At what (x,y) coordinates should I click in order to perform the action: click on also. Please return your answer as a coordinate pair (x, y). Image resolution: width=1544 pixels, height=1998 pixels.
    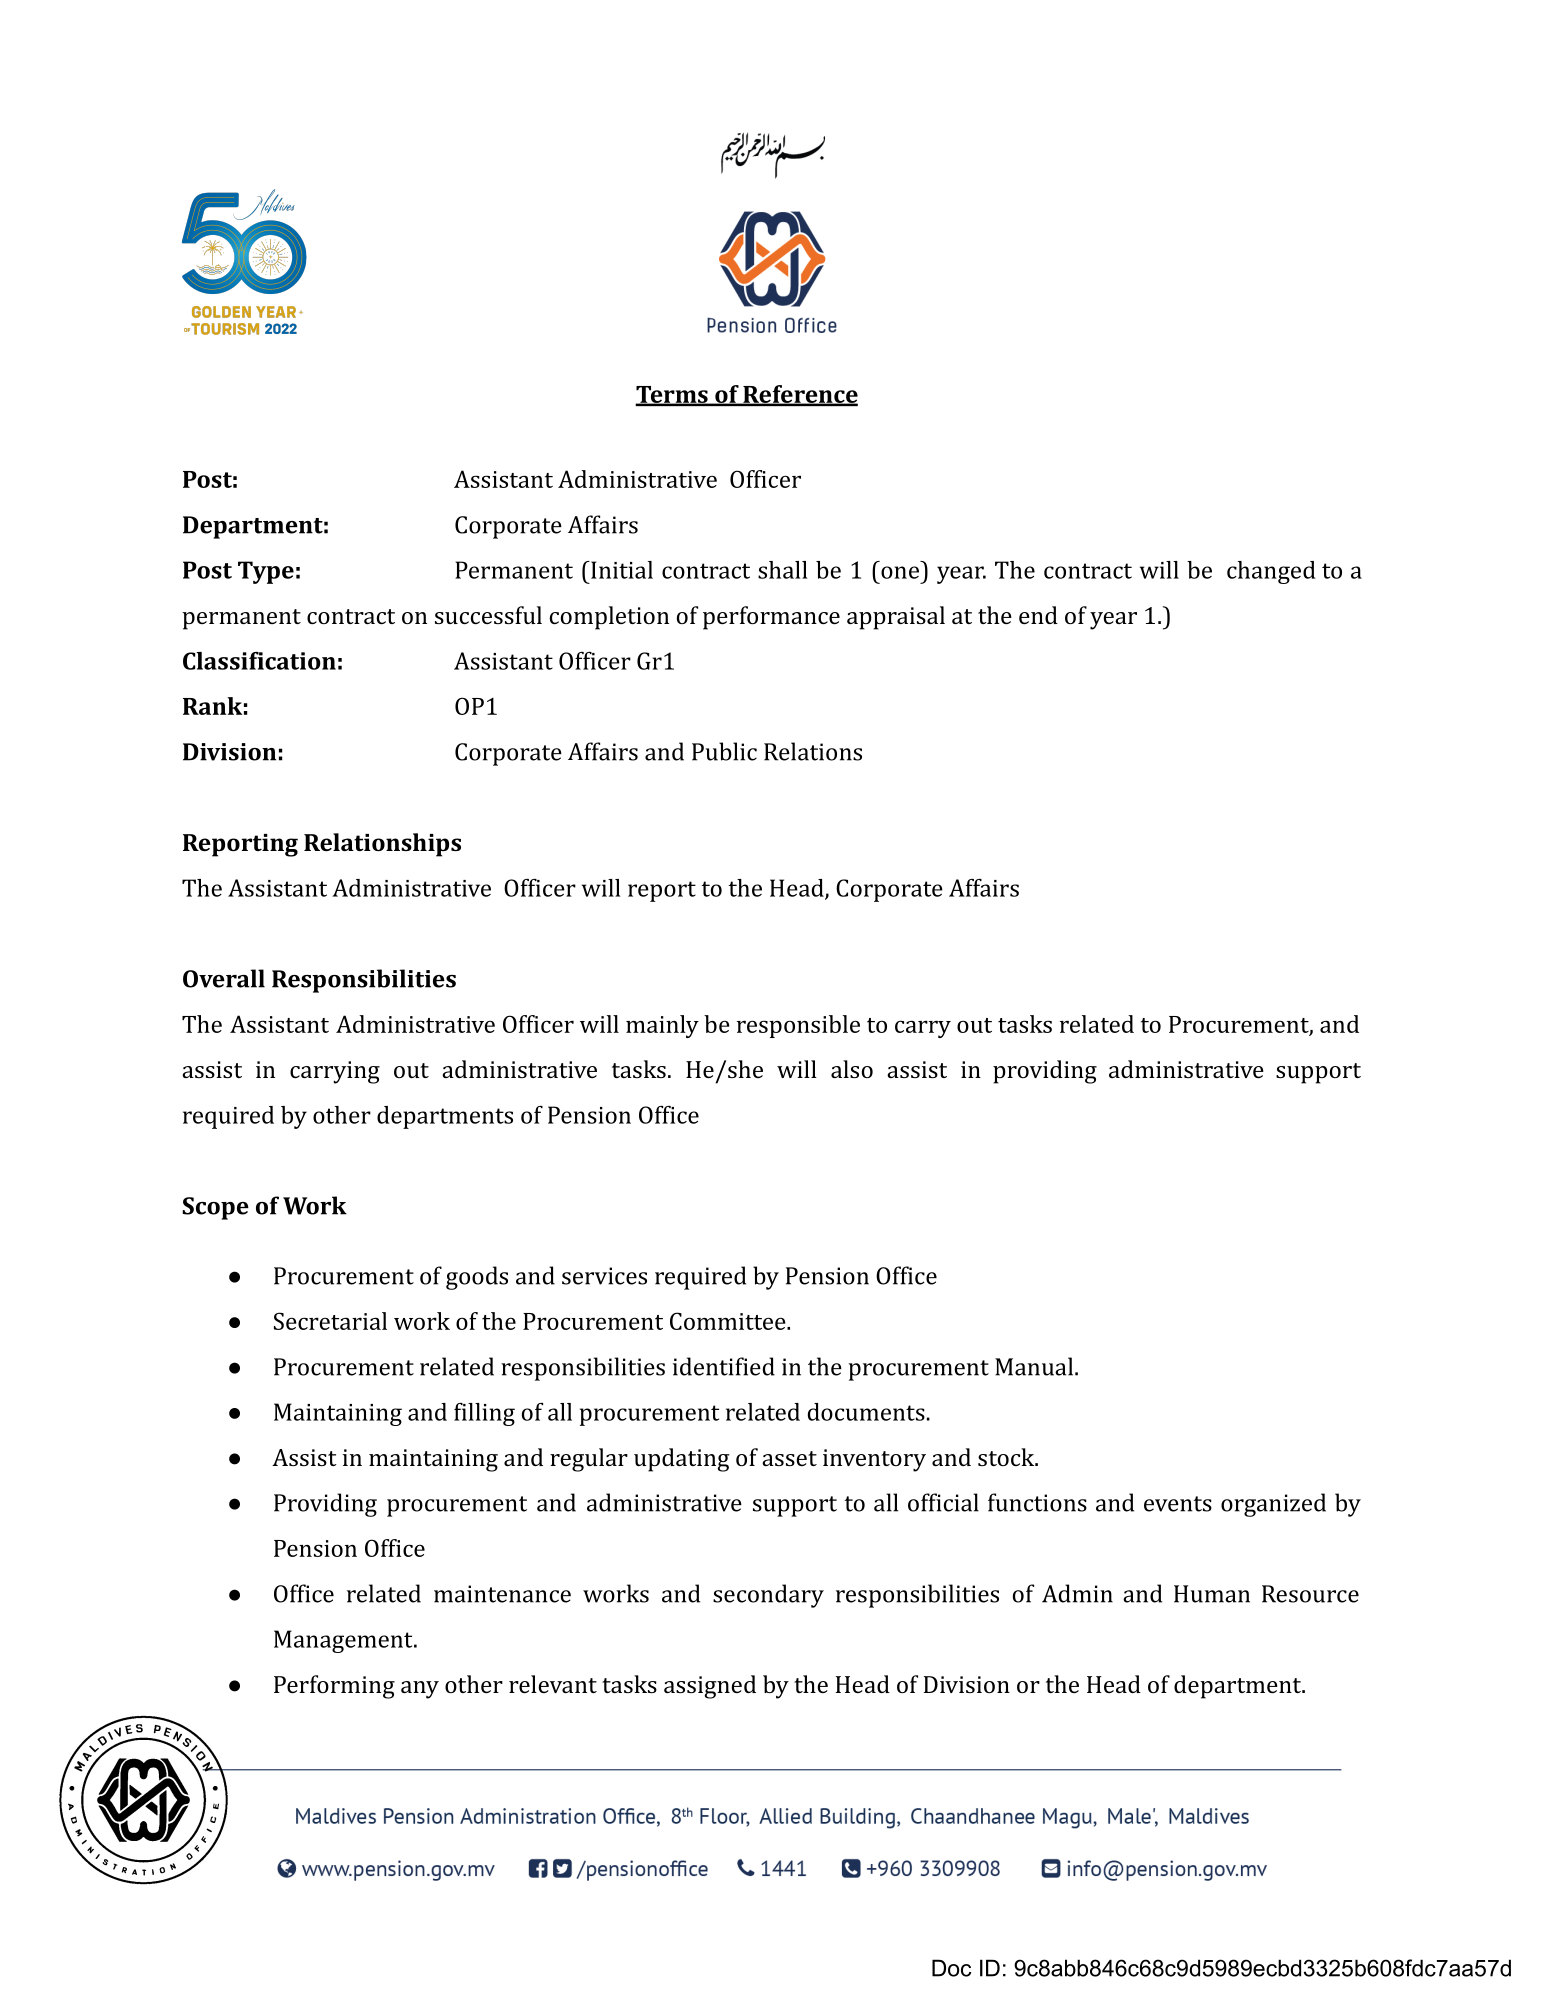
    Looking at the image, I should click on (852, 1069).
